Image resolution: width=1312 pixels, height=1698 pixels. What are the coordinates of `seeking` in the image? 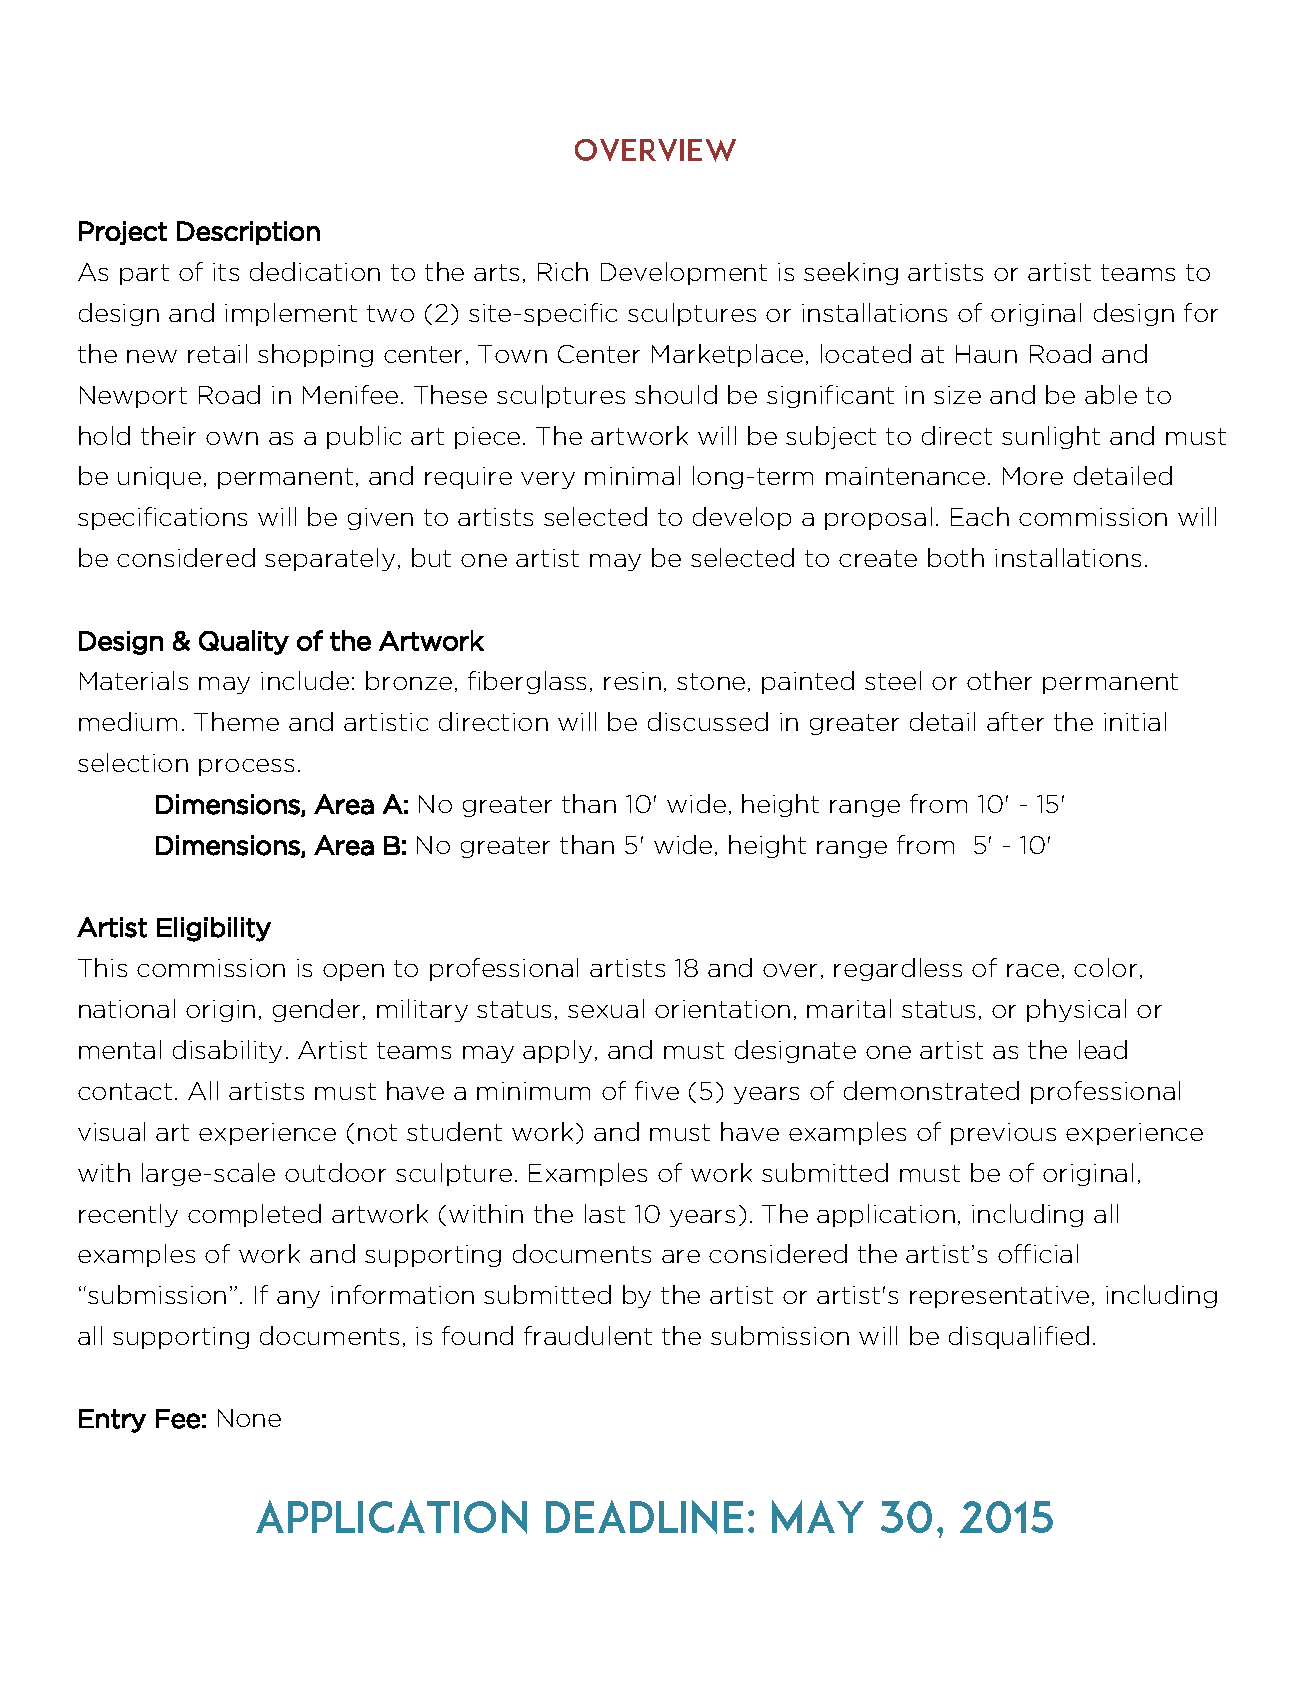 It's located at (851, 273).
